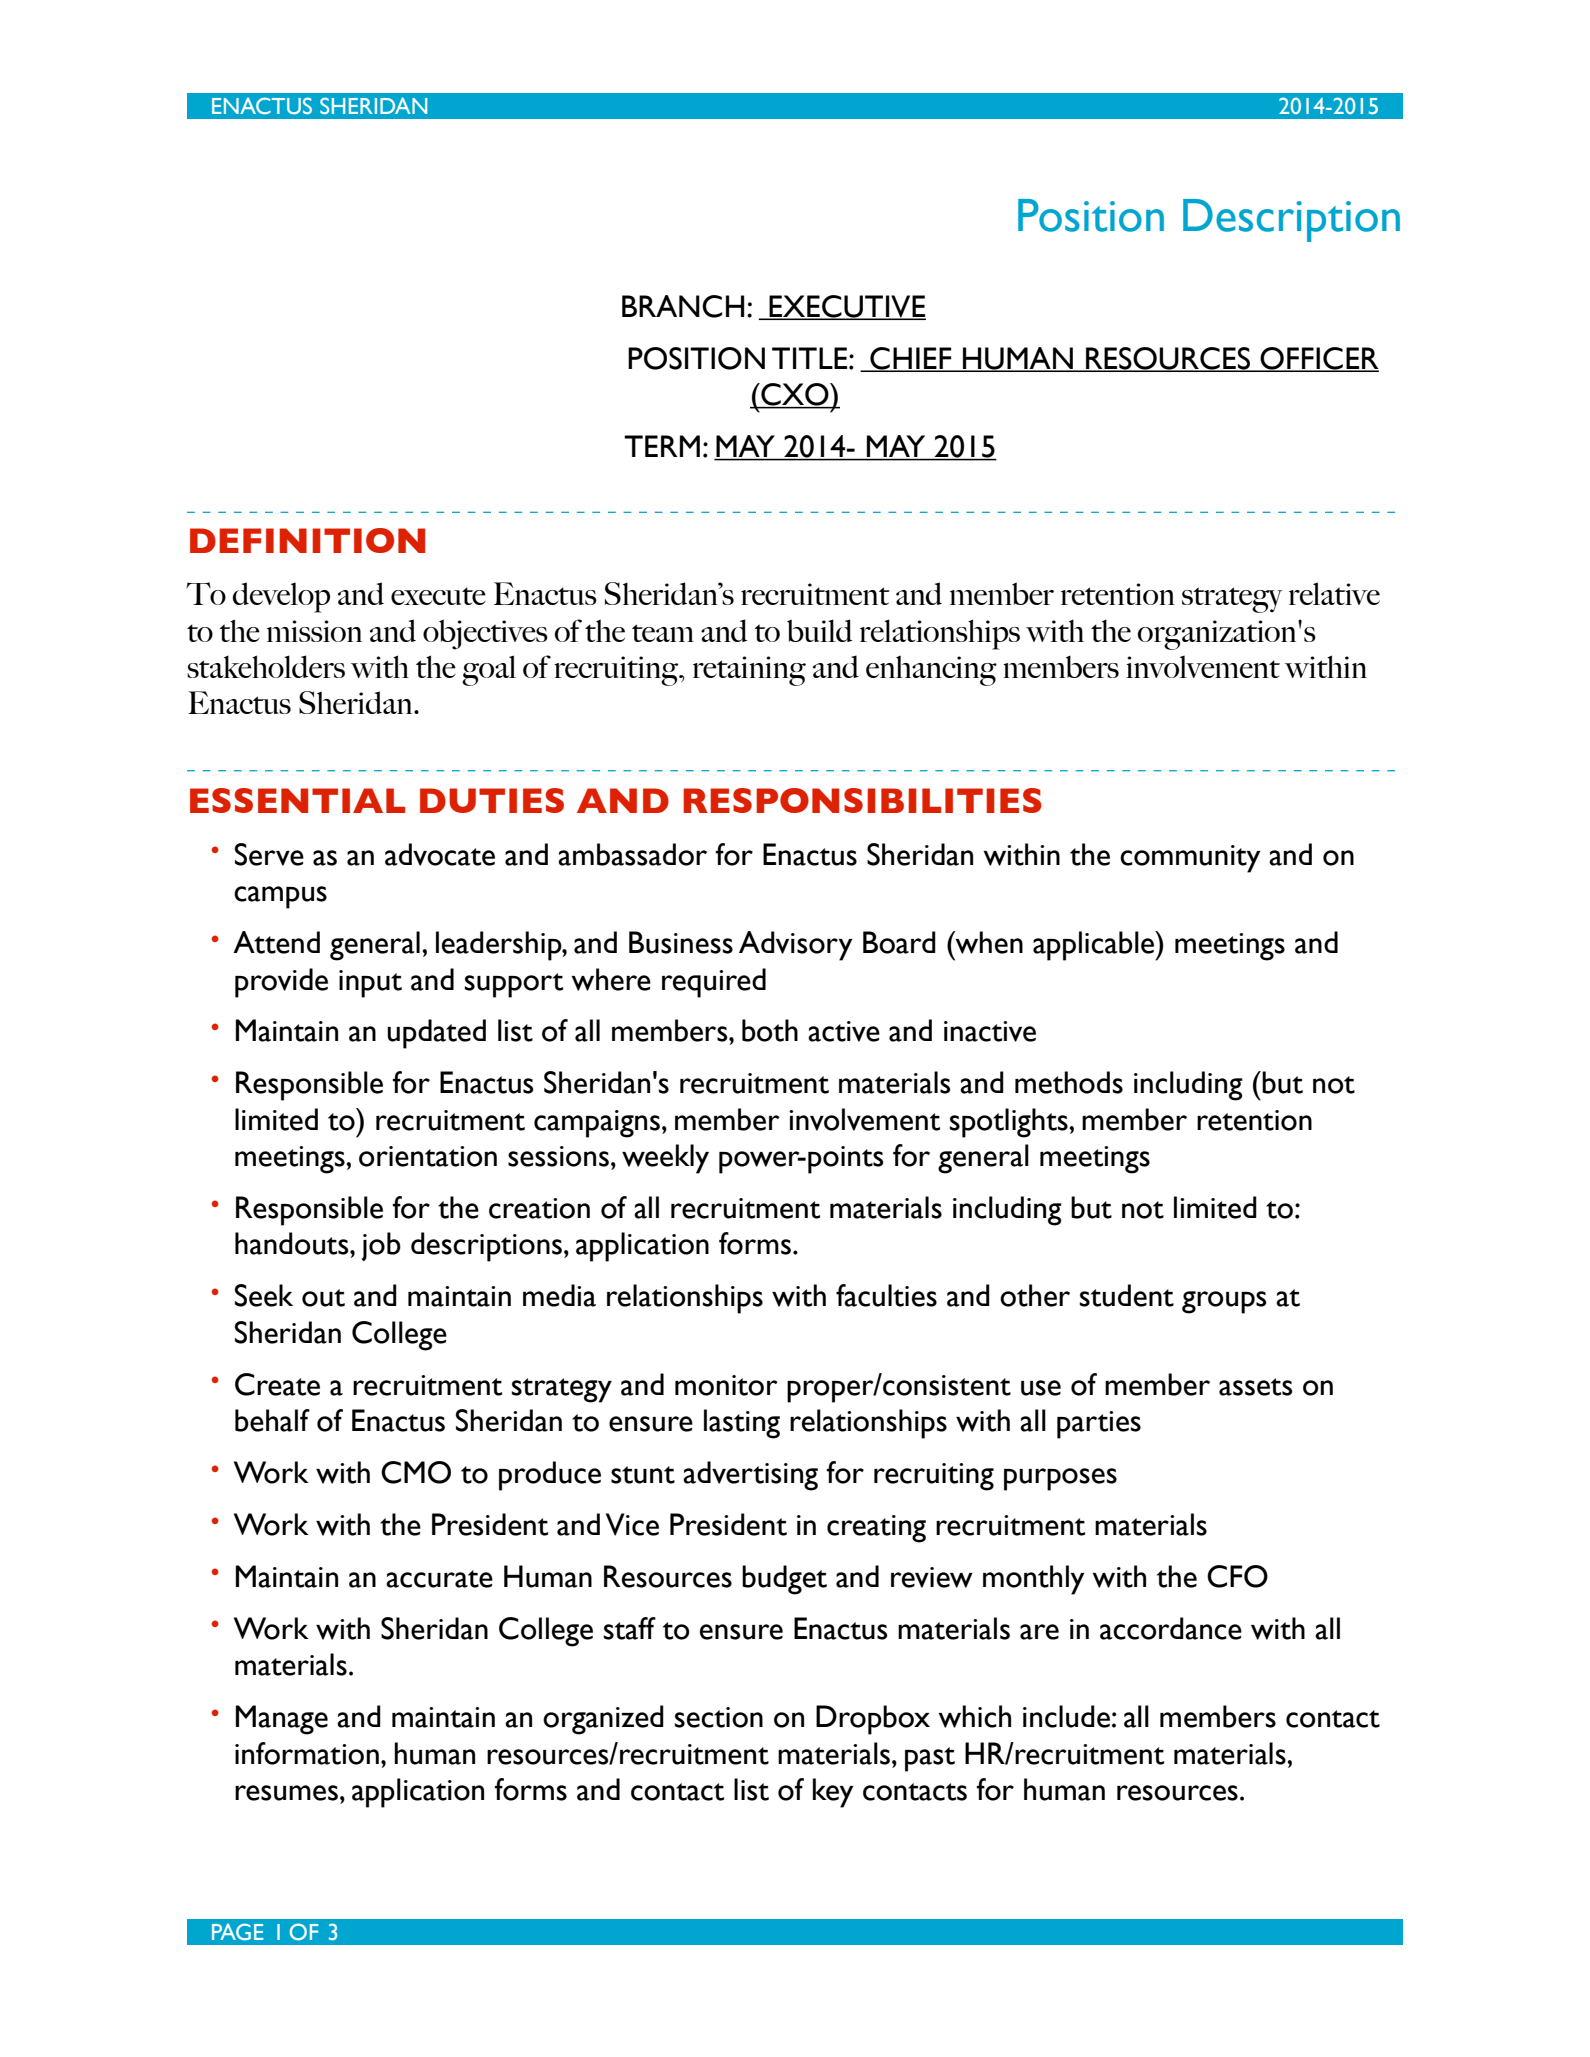  Describe the element at coordinates (440, 854) in the screenshot. I see `advocate` at that location.
